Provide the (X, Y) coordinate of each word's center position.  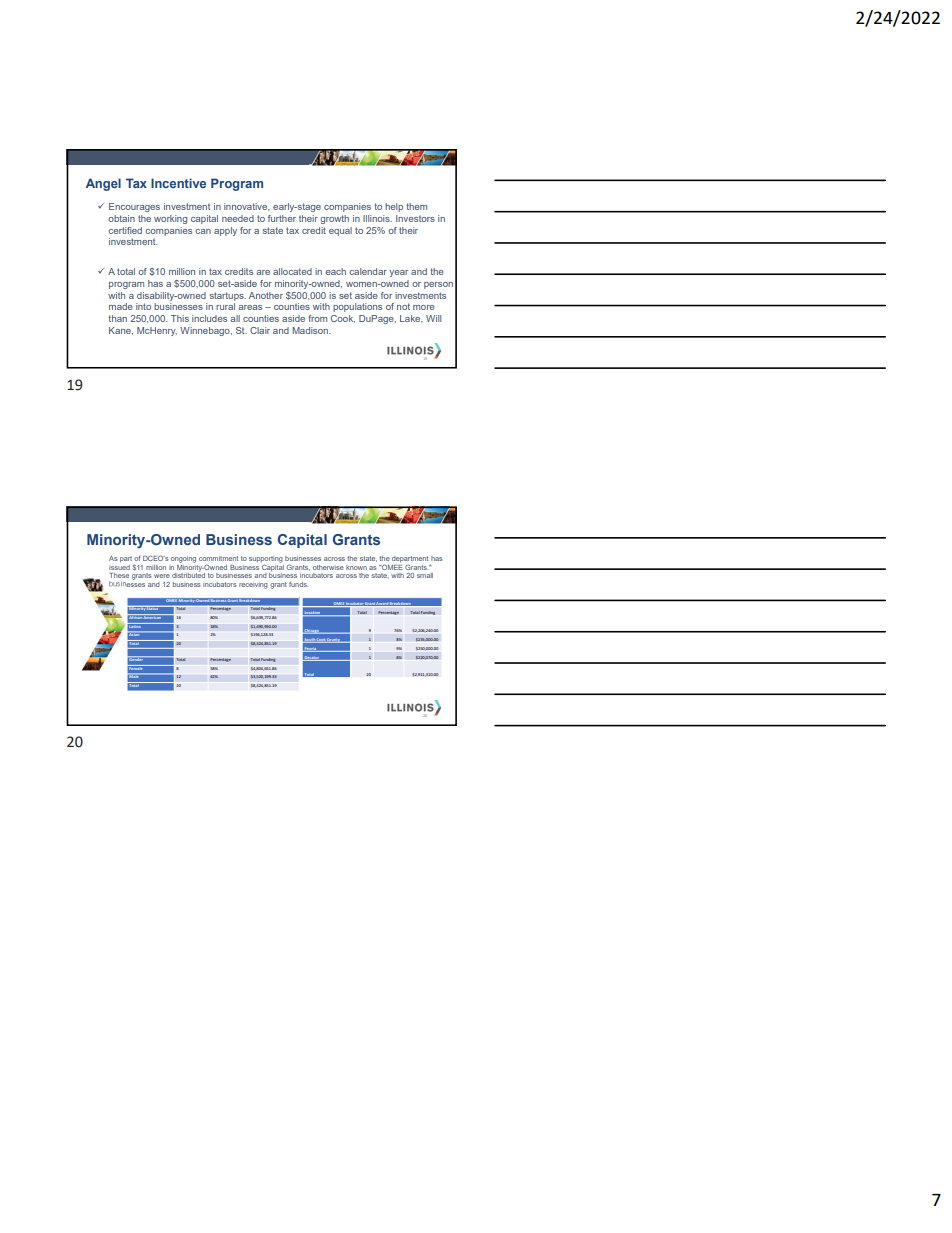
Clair (260, 330)
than (117, 318)
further (282, 218)
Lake (411, 319)
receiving (253, 586)
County (334, 640)
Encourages (134, 207)
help (394, 207)
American (153, 616)
